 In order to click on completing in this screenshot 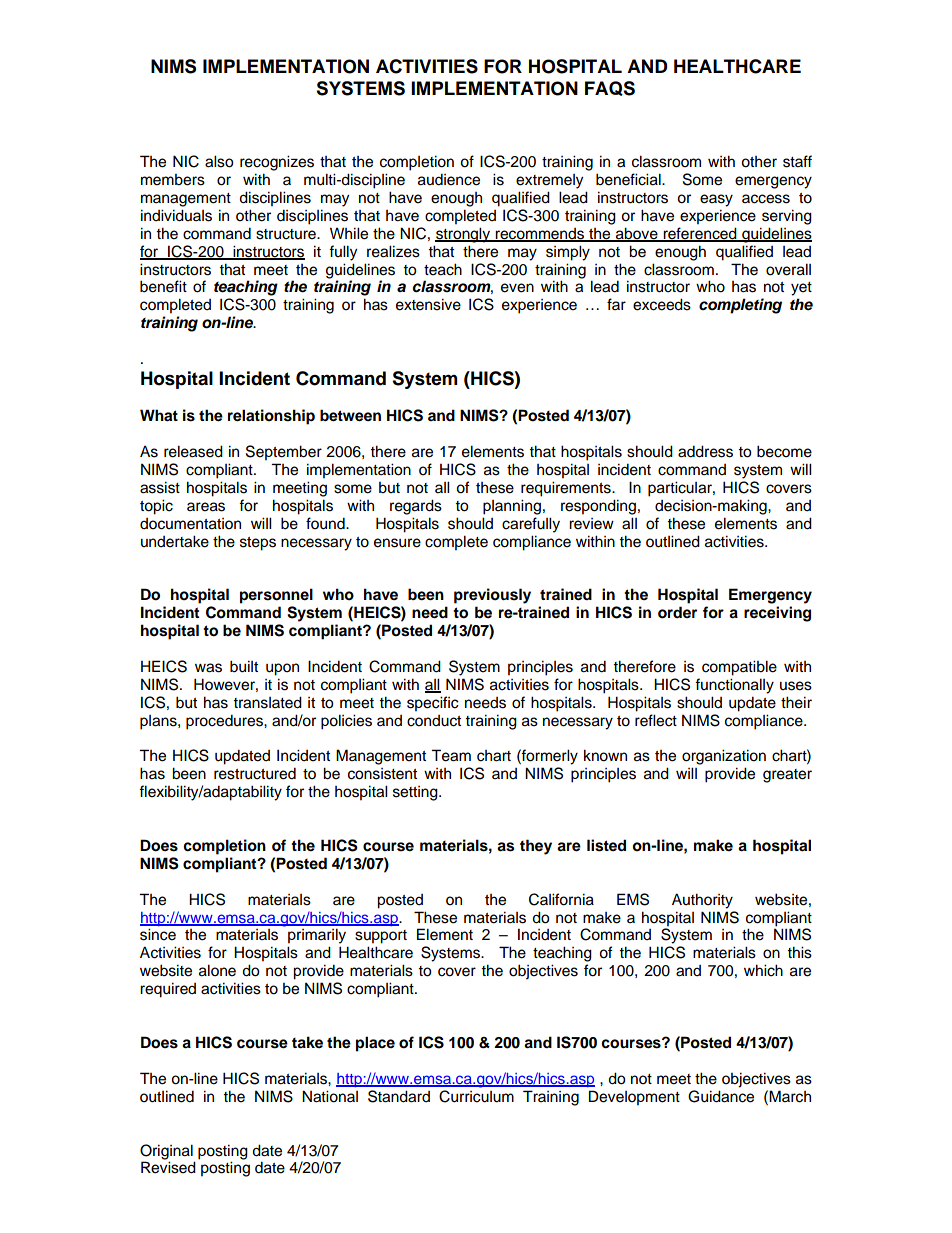, I will do `click(740, 306)`.
